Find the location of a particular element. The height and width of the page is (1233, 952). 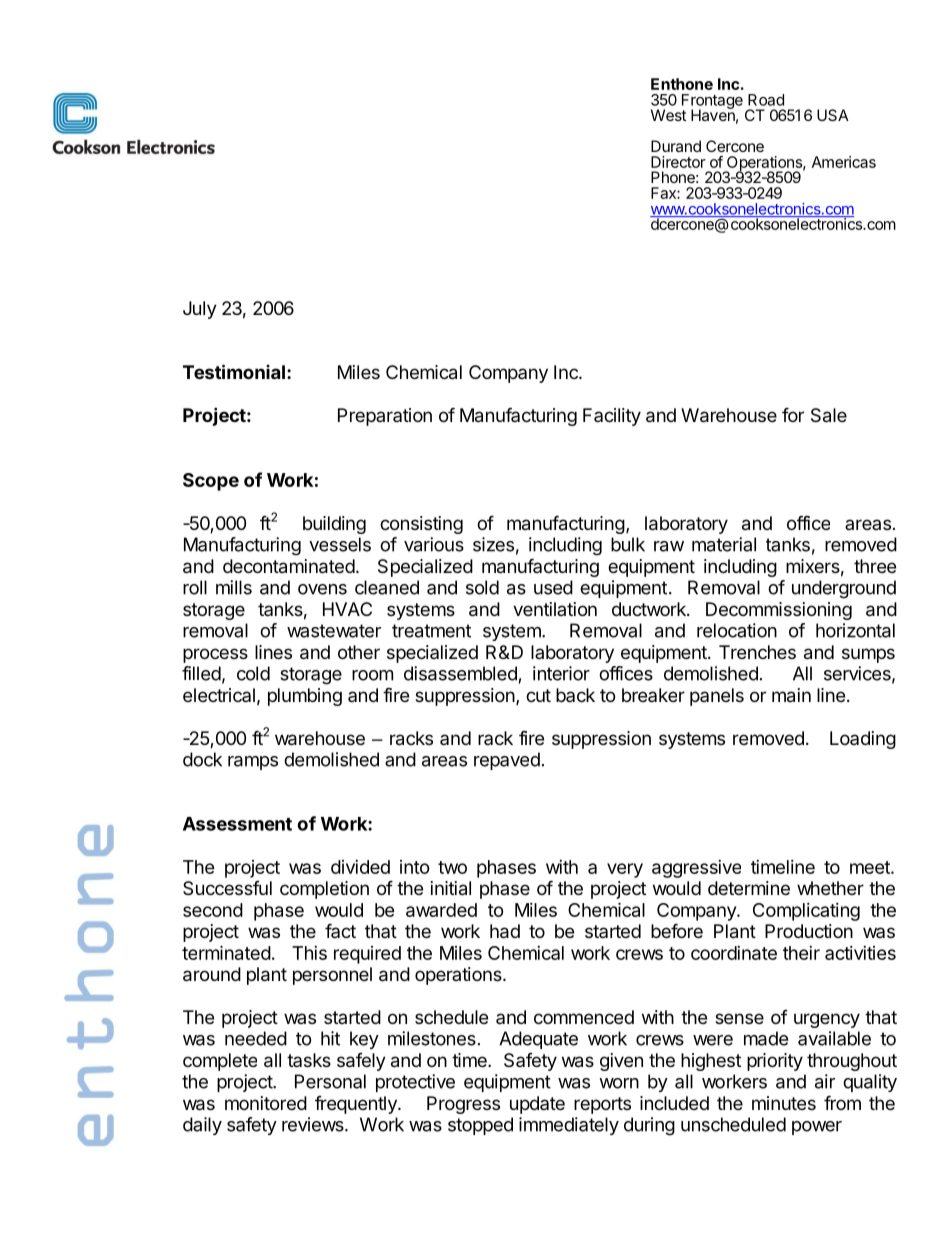

July is located at coordinates (200, 310).
